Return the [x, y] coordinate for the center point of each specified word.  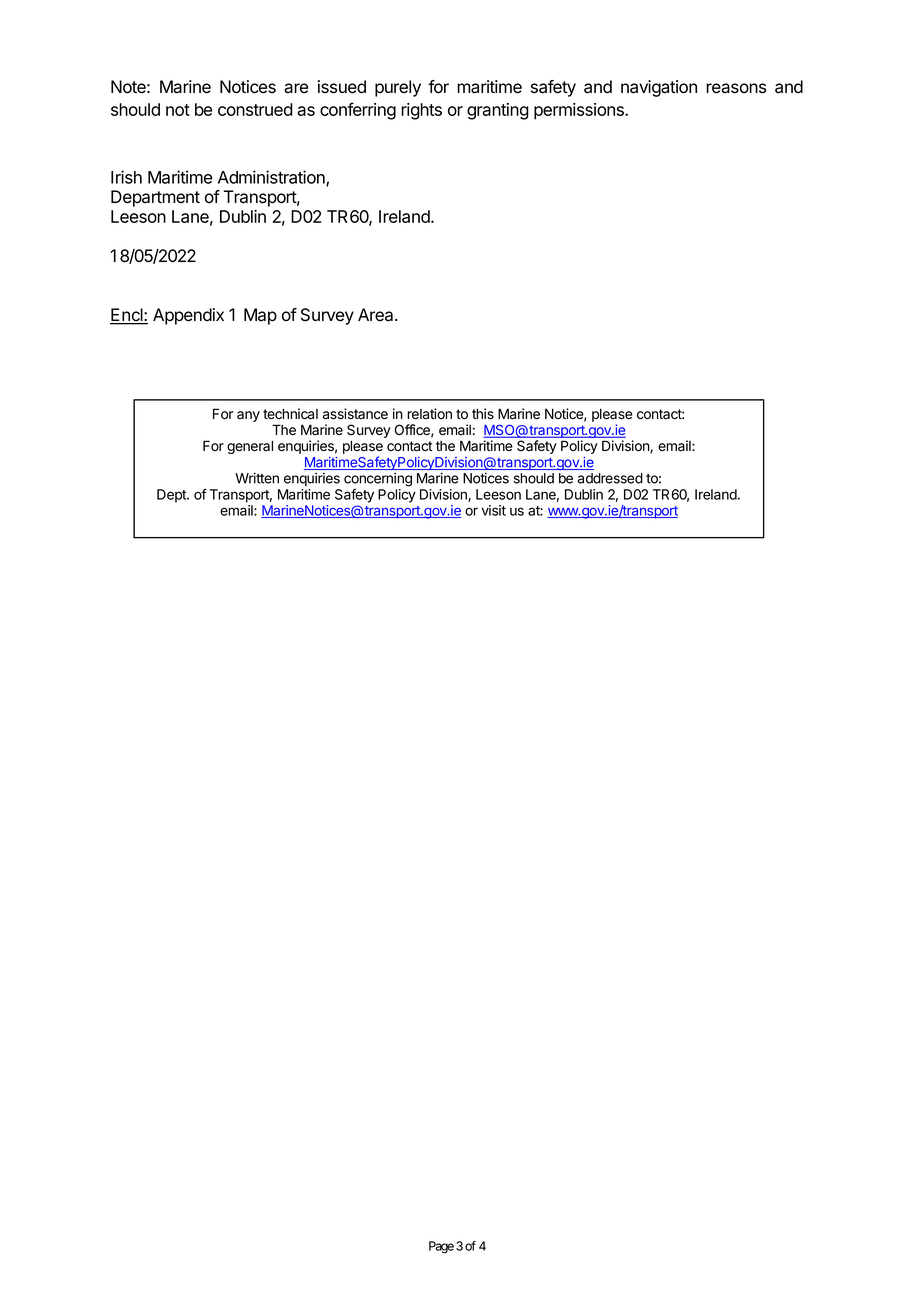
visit [494, 510]
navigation [659, 88]
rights [421, 111]
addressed [610, 478]
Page [441, 1247]
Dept [172, 496]
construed [255, 109]
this [483, 414]
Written [257, 478]
